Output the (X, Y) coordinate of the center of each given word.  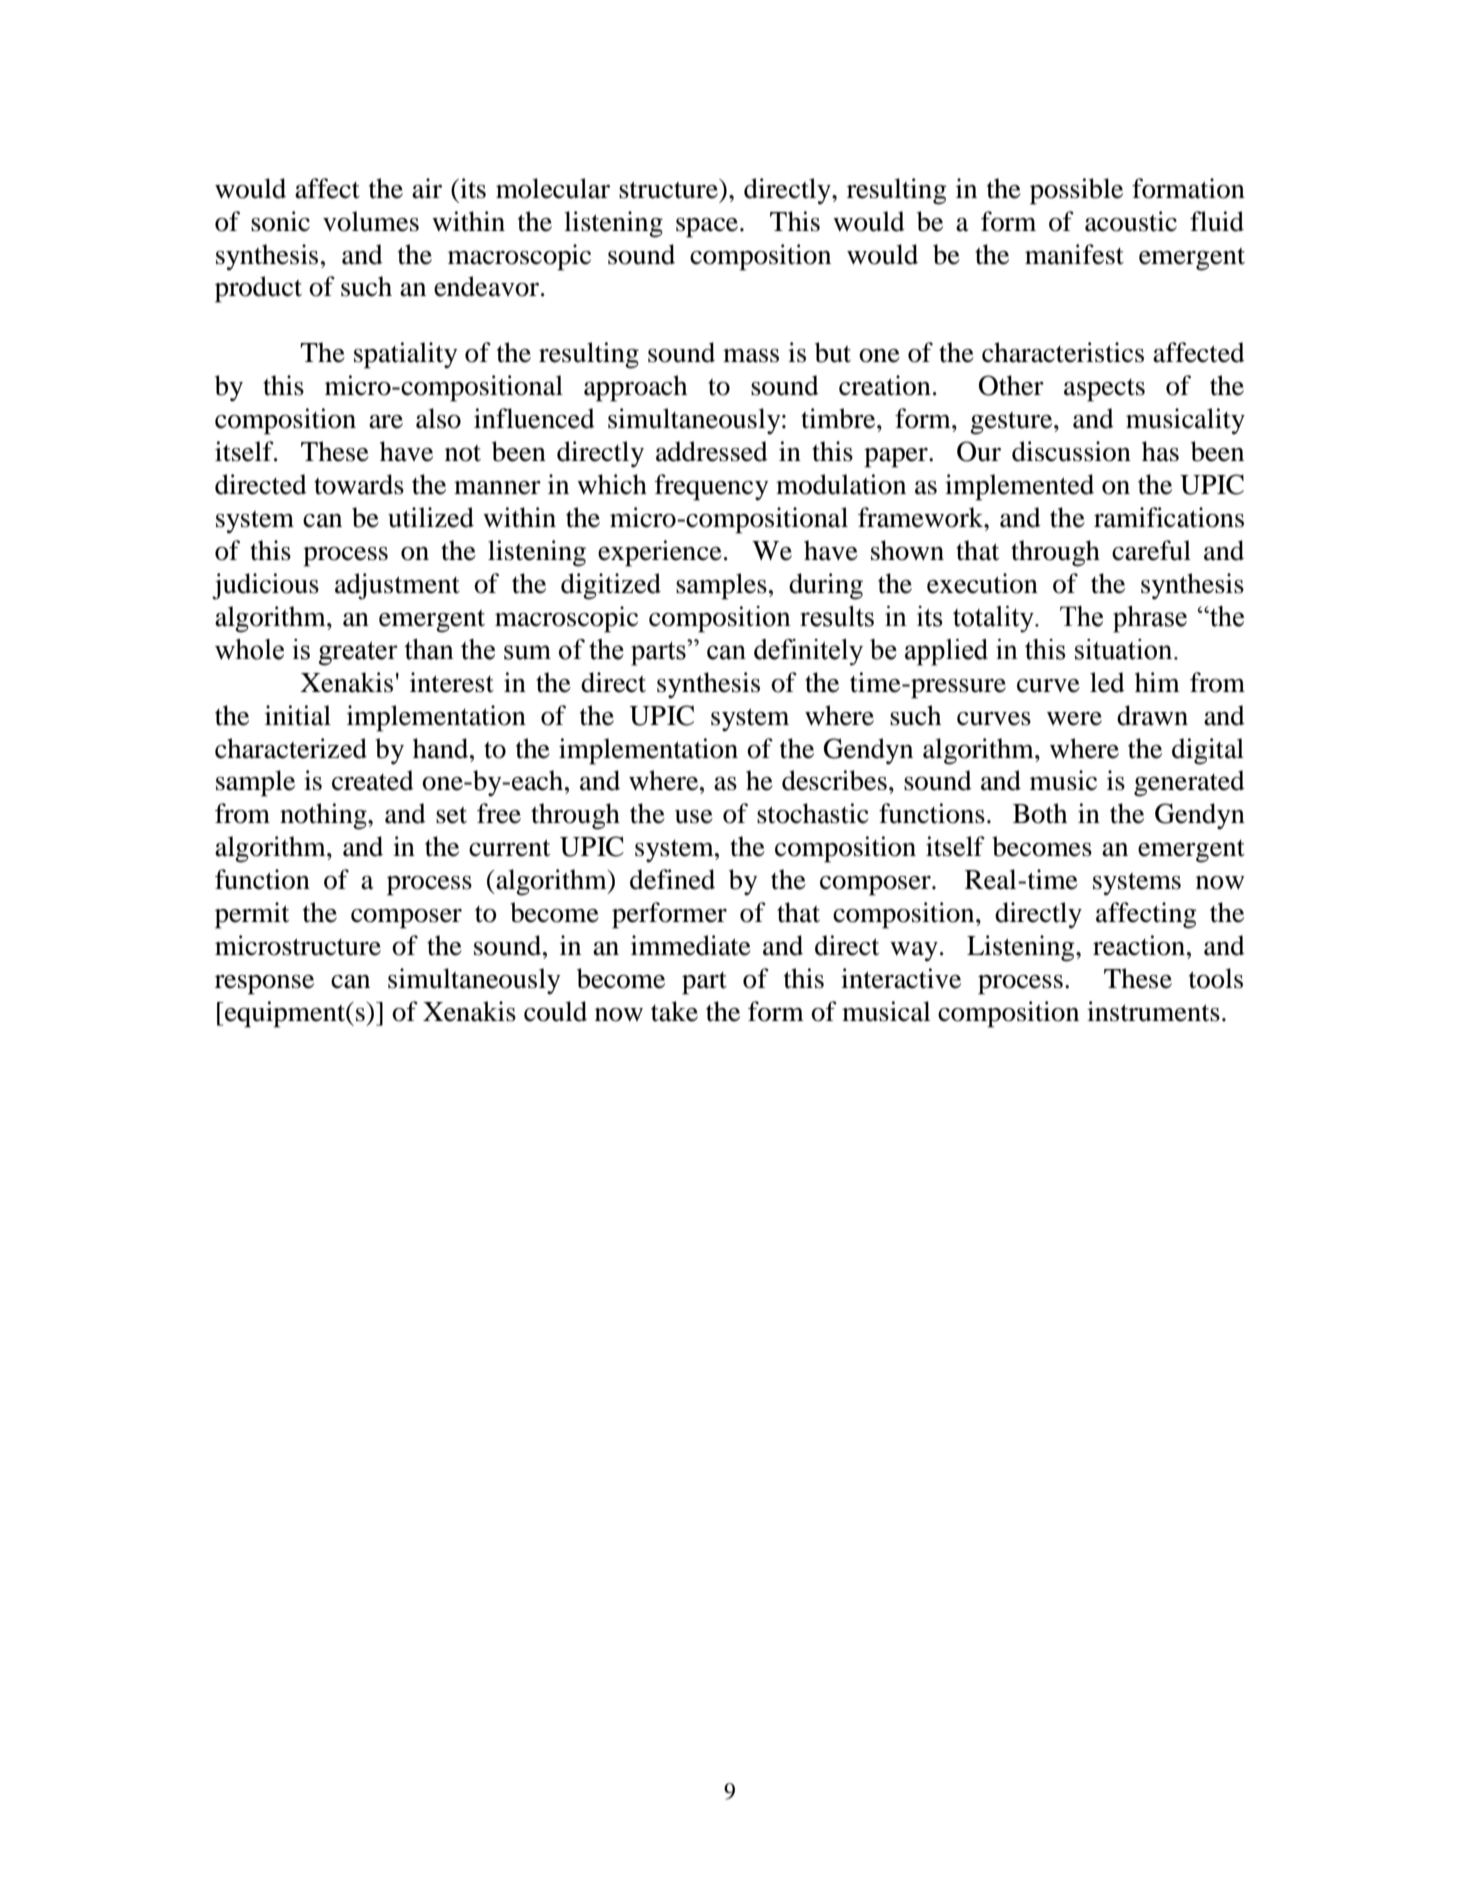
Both (1040, 813)
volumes (371, 221)
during (826, 586)
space (708, 228)
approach (635, 388)
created (373, 780)
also (438, 418)
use (694, 817)
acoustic (1131, 221)
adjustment (397, 586)
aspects (1104, 390)
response (264, 985)
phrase (1150, 619)
